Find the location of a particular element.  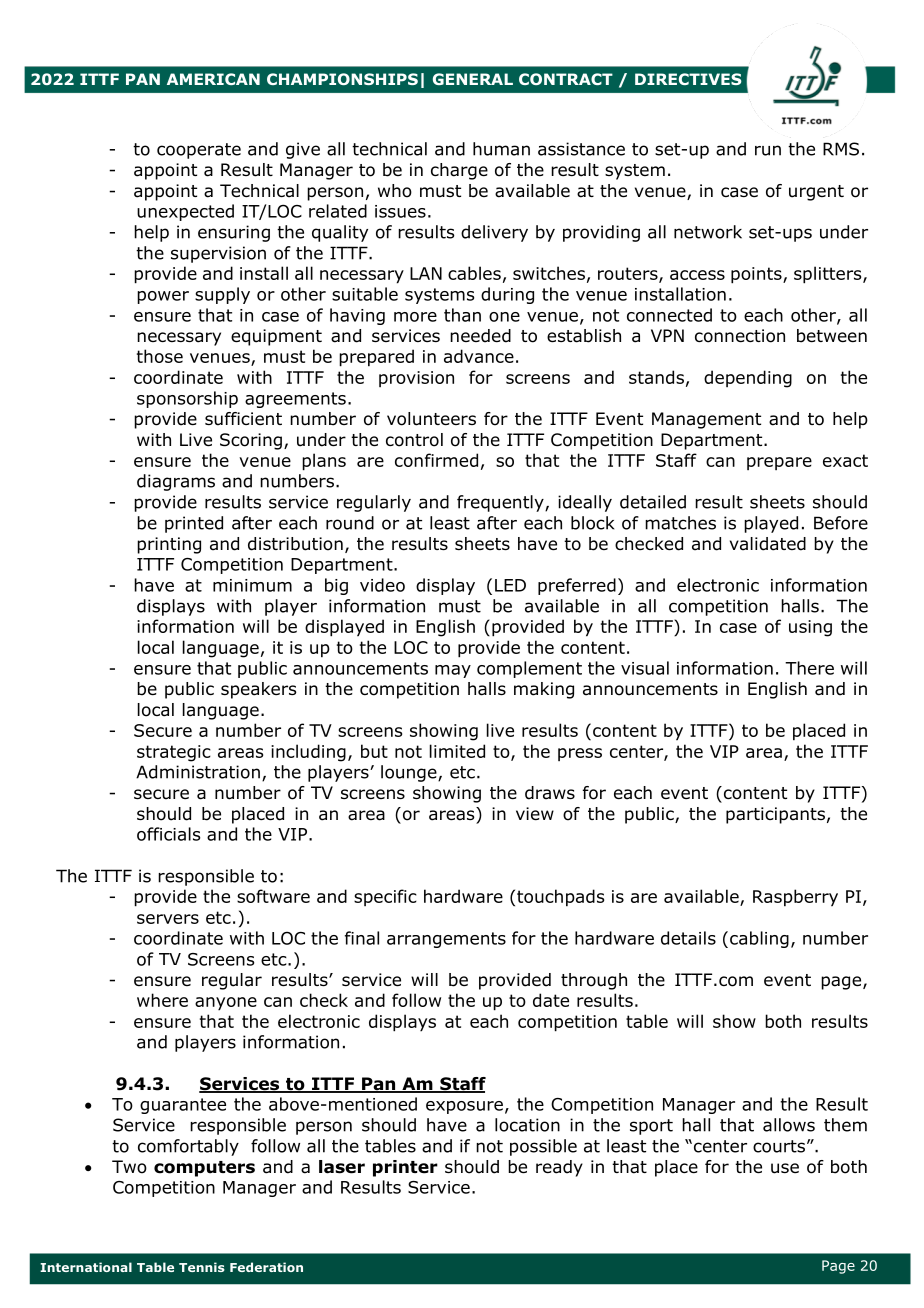

speakers is located at coordinates (259, 690).
